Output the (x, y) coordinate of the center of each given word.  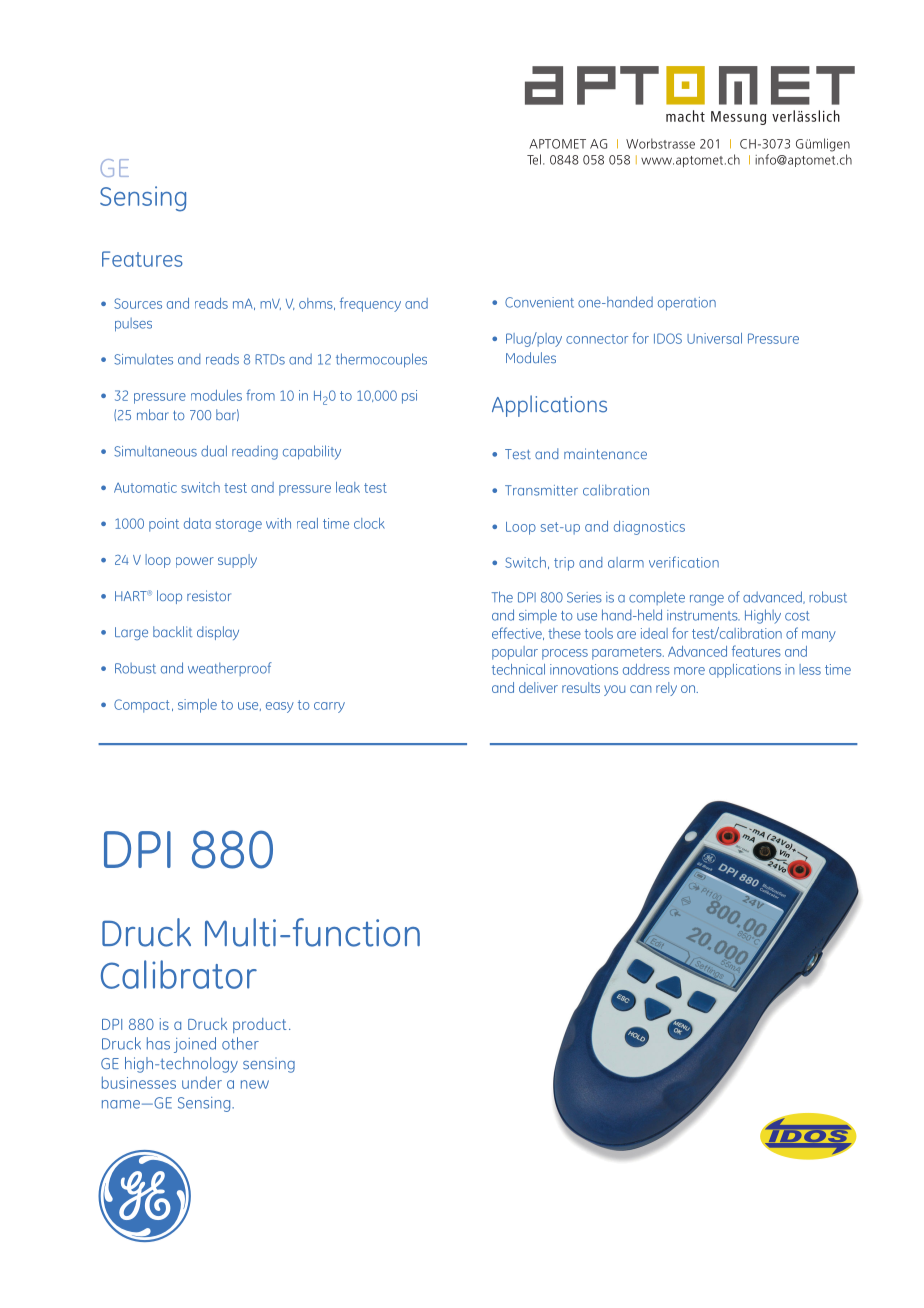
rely (666, 689)
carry (329, 707)
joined (195, 1045)
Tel (534, 159)
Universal (714, 338)
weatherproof (230, 669)
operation (687, 304)
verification (684, 562)
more (689, 671)
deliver (538, 687)
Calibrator (179, 974)
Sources (138, 303)
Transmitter (541, 490)
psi (409, 397)
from (260, 395)
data (197, 523)
